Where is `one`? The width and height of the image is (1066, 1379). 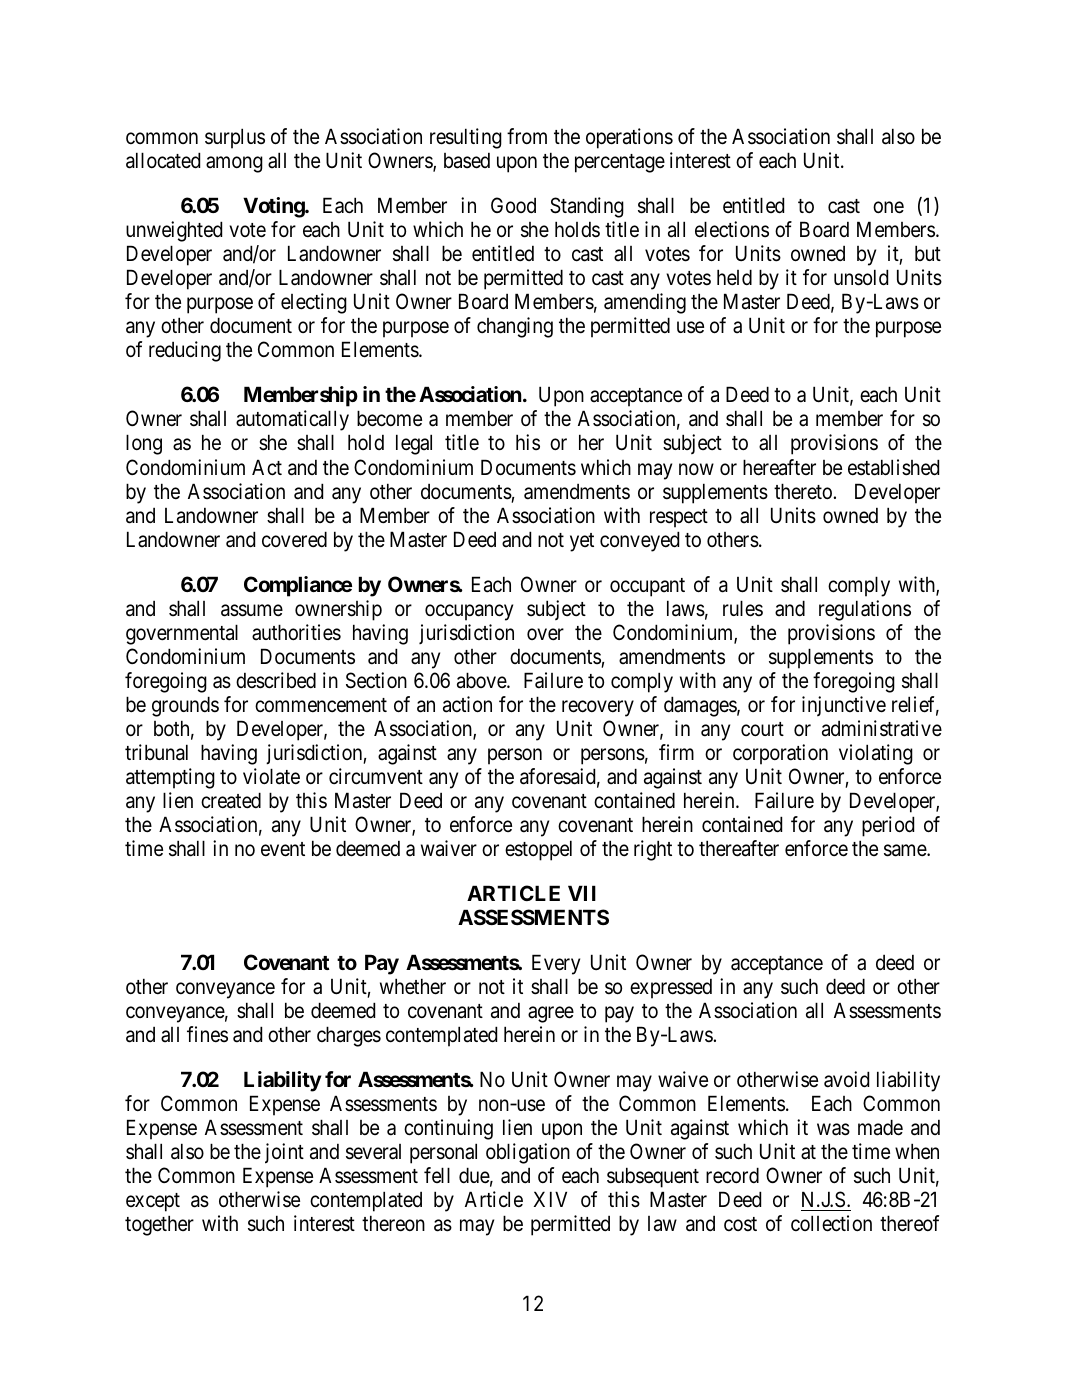
one is located at coordinates (888, 208).
